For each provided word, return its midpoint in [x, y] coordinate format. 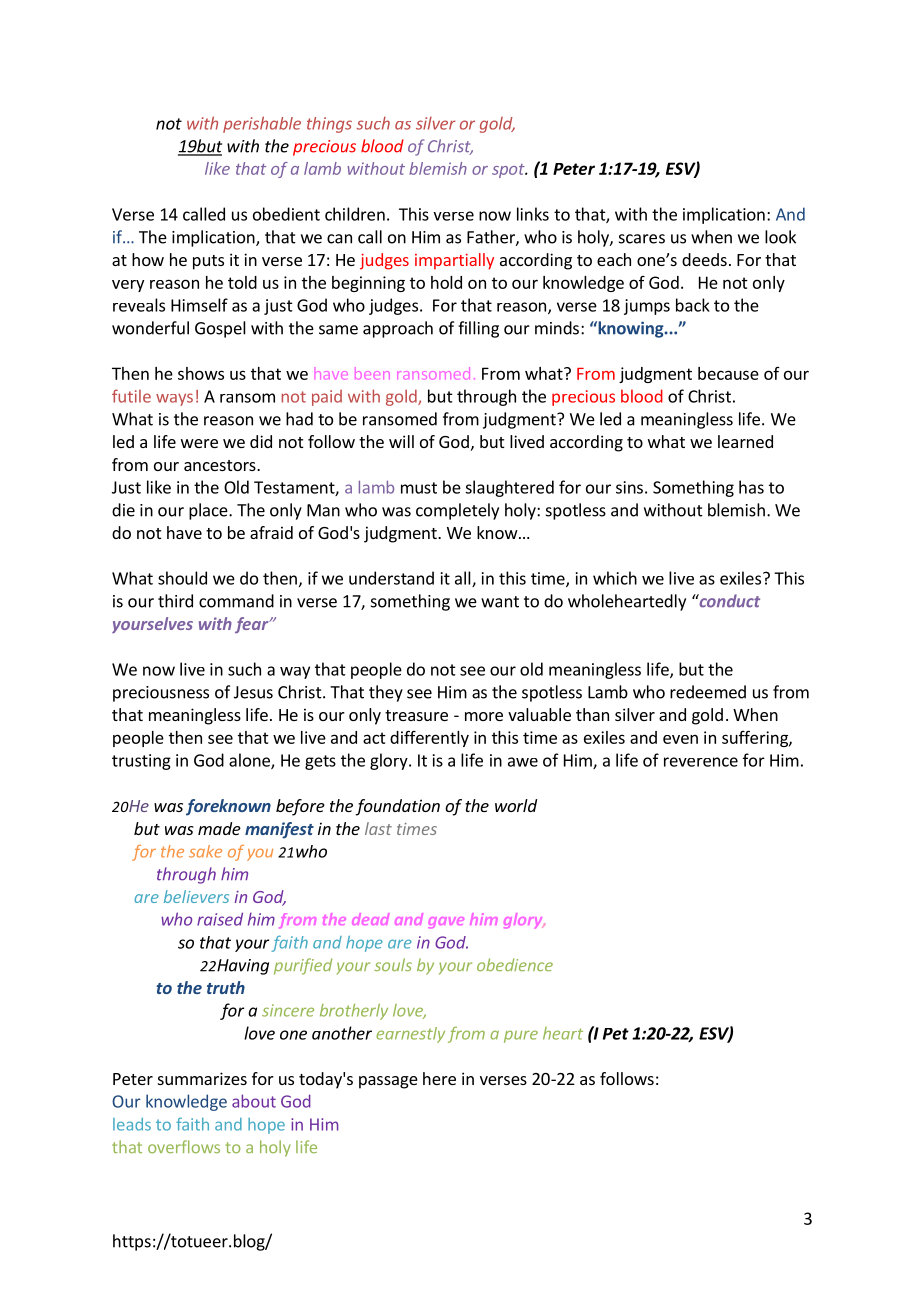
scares [642, 239]
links [533, 214]
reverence [701, 762]
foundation [397, 807]
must [419, 488]
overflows [184, 1146]
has [751, 487]
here [439, 1078]
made [219, 828]
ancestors [221, 465]
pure [521, 1036]
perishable [262, 124]
